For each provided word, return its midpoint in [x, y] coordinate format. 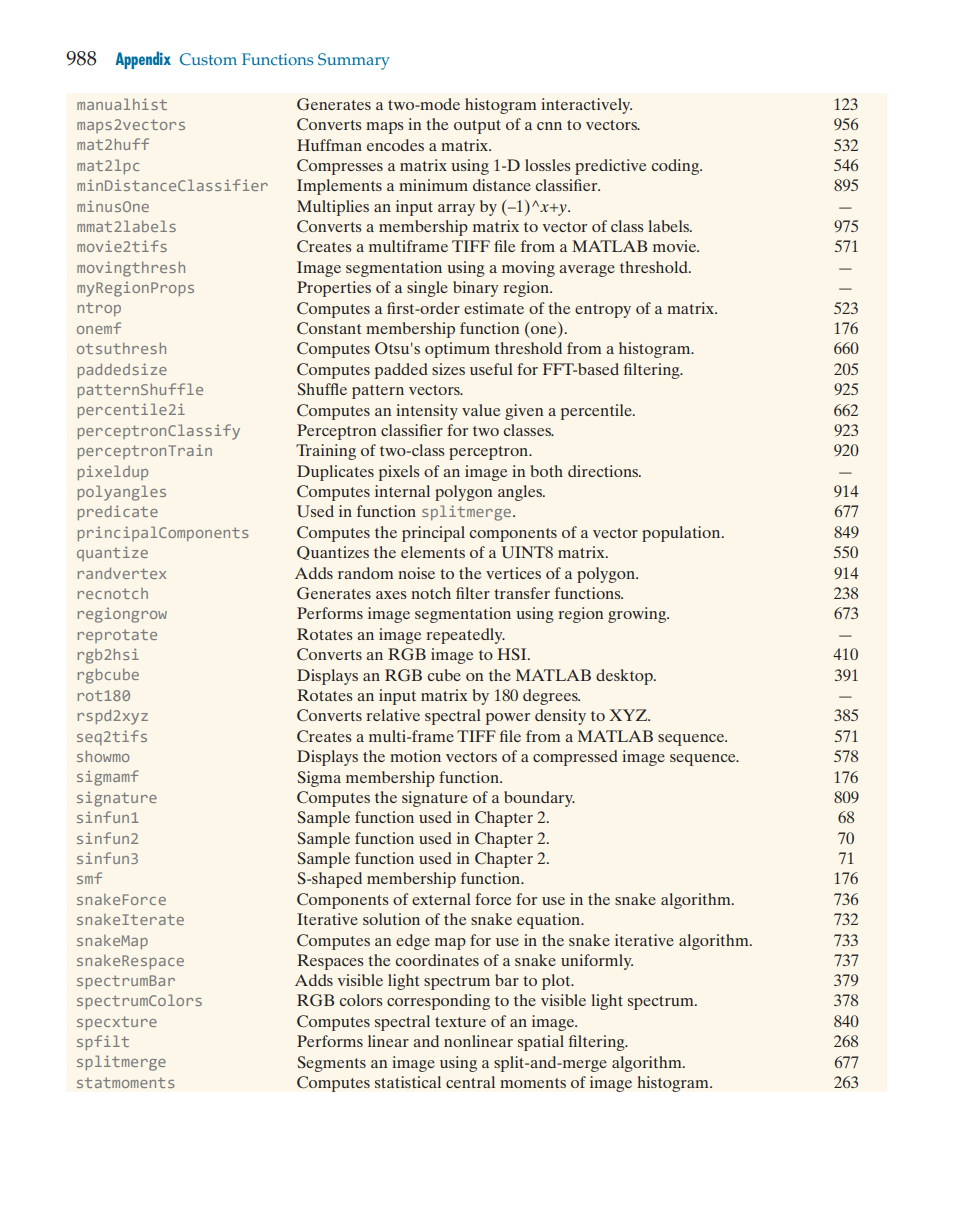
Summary [354, 61]
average [587, 271]
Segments [331, 1064]
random [365, 573]
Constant [329, 328]
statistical [408, 1082]
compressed [575, 758]
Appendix [143, 60]
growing [638, 615]
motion [415, 756]
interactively [586, 106]
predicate [118, 512]
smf [89, 878]
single [427, 289]
